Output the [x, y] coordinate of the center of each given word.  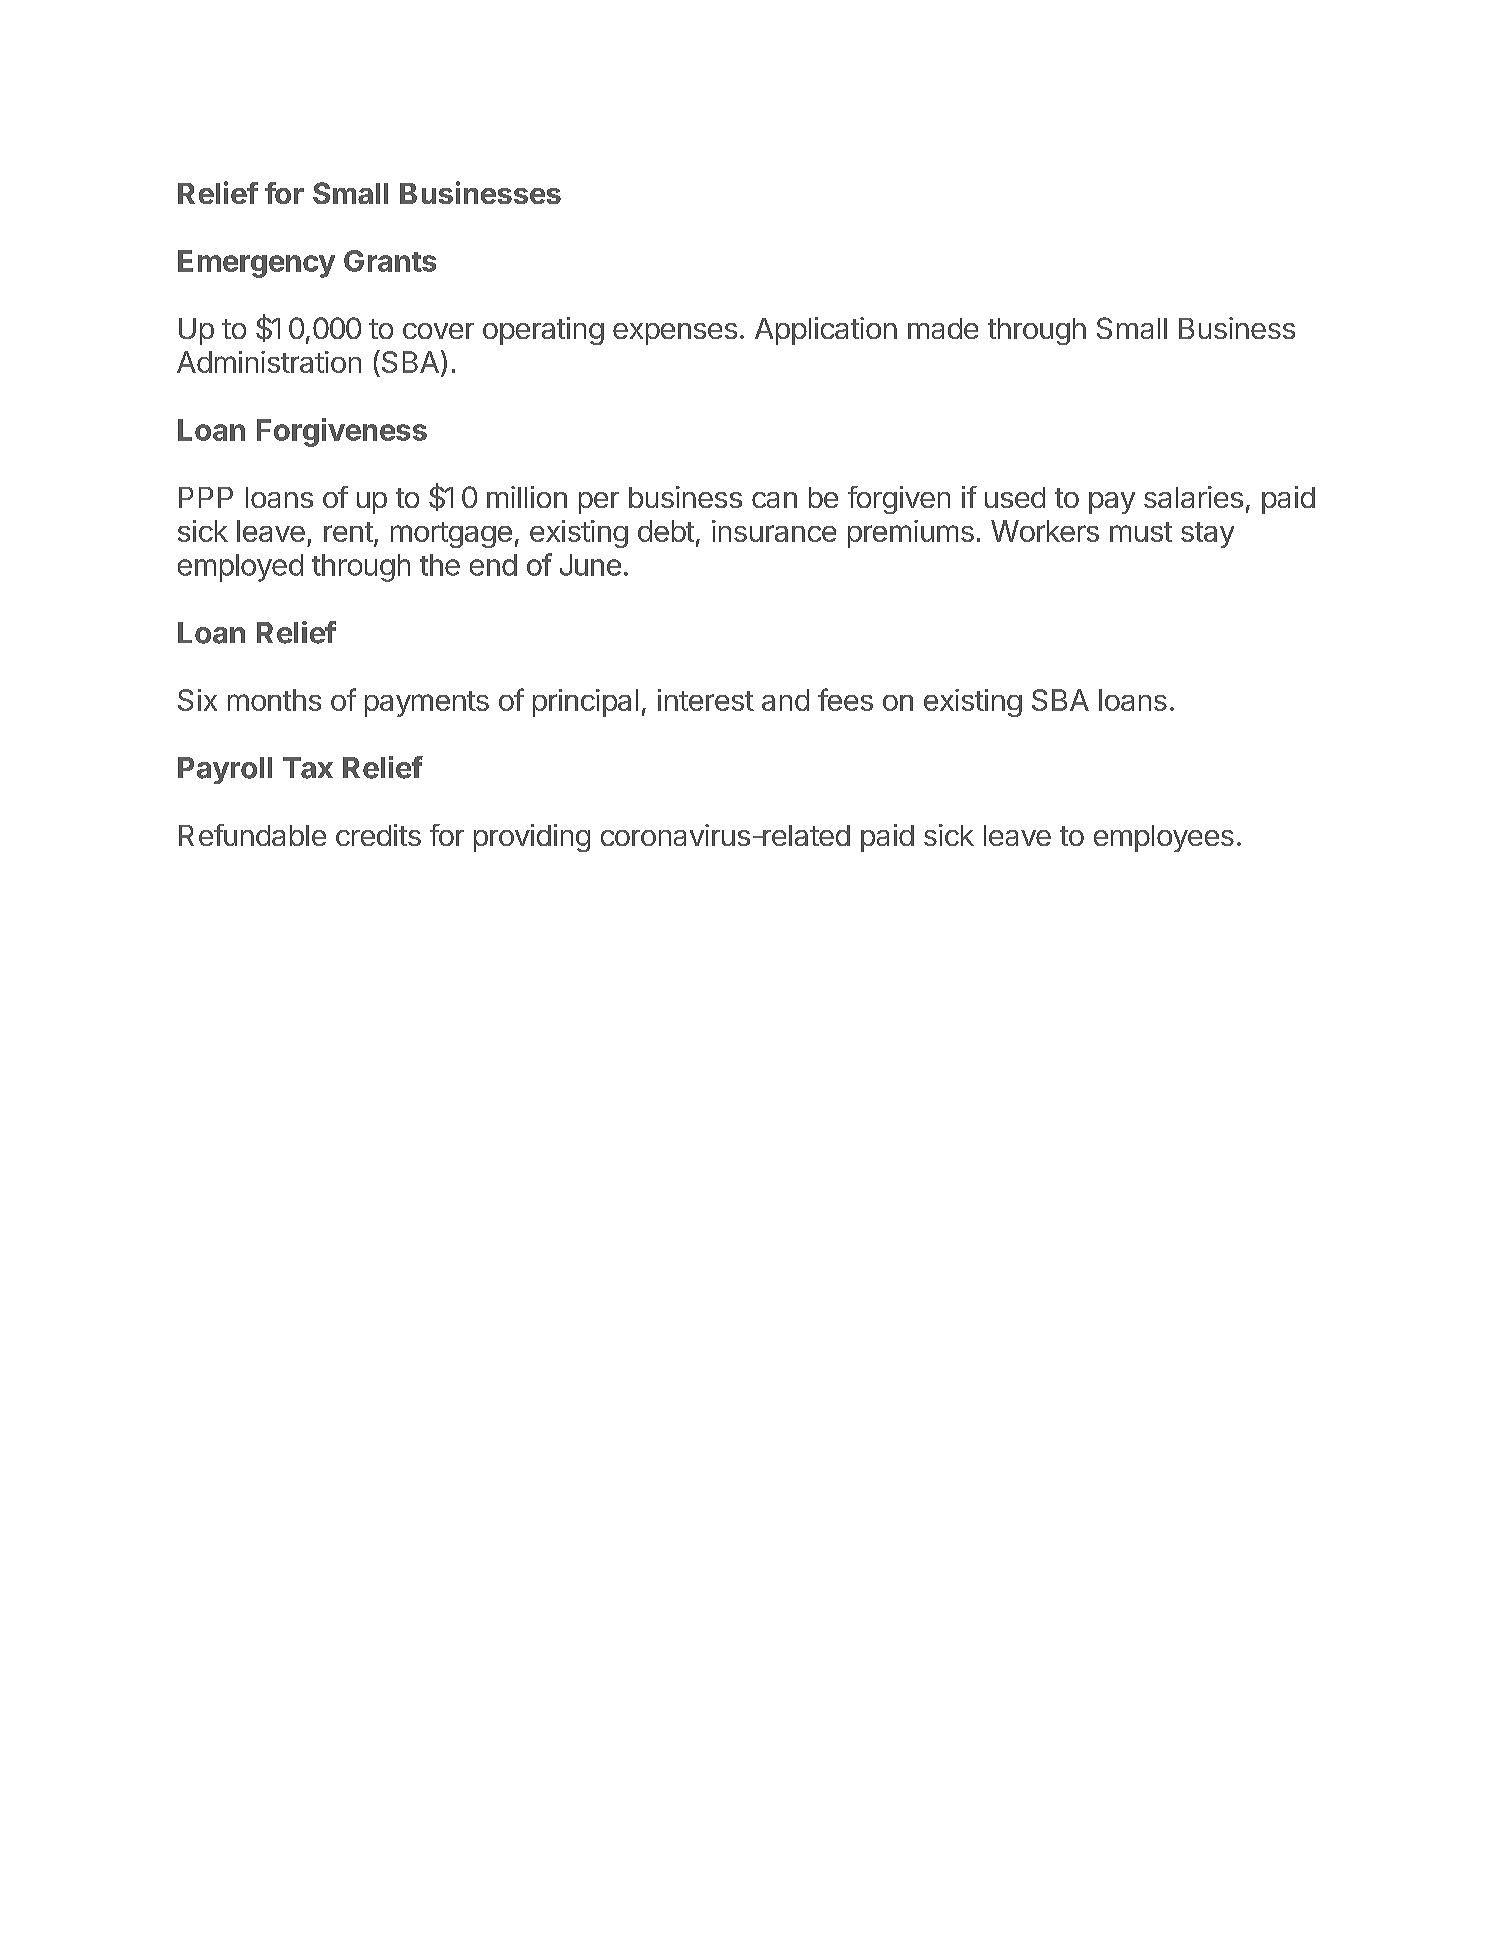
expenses [675, 334]
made [943, 328]
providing [532, 838]
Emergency [256, 264]
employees [1164, 838]
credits [378, 835]
